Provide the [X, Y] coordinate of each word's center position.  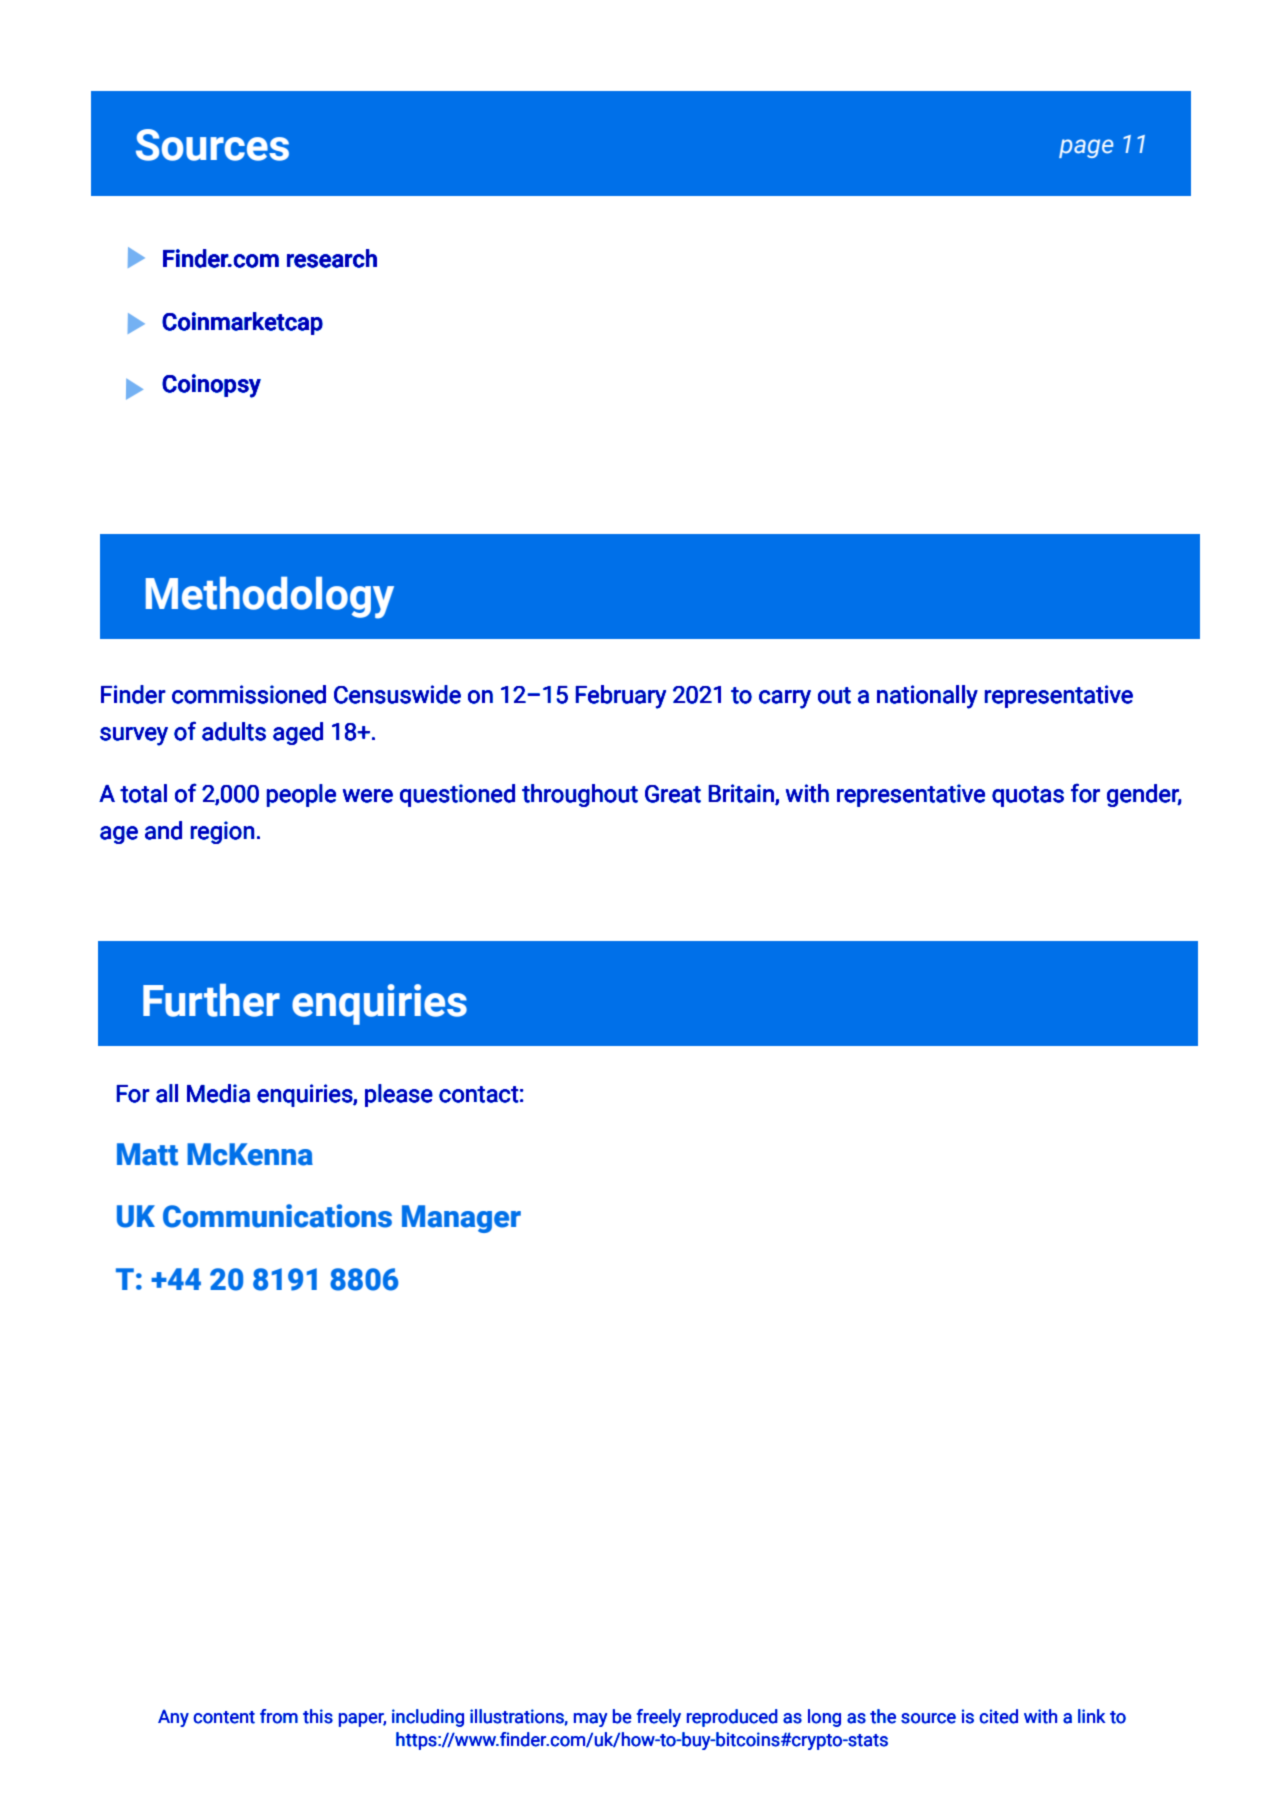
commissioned [249, 694]
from [279, 1716]
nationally [927, 697]
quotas [1028, 796]
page [1086, 148]
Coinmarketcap [242, 323]
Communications [277, 1216]
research [332, 258]
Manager [461, 1219]
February [621, 697]
